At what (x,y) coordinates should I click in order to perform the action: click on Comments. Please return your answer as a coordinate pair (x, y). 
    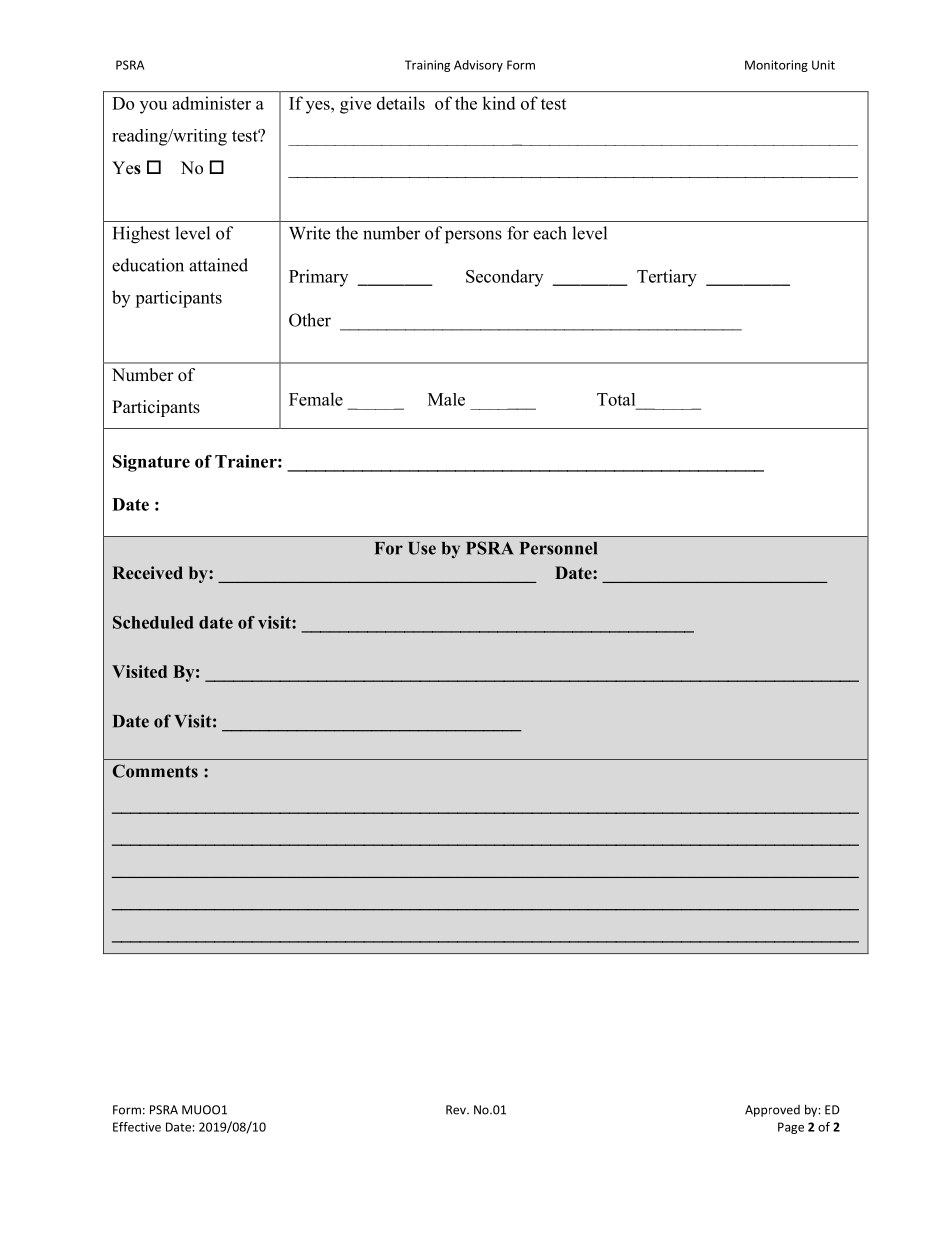
    Looking at the image, I should click on (155, 771).
